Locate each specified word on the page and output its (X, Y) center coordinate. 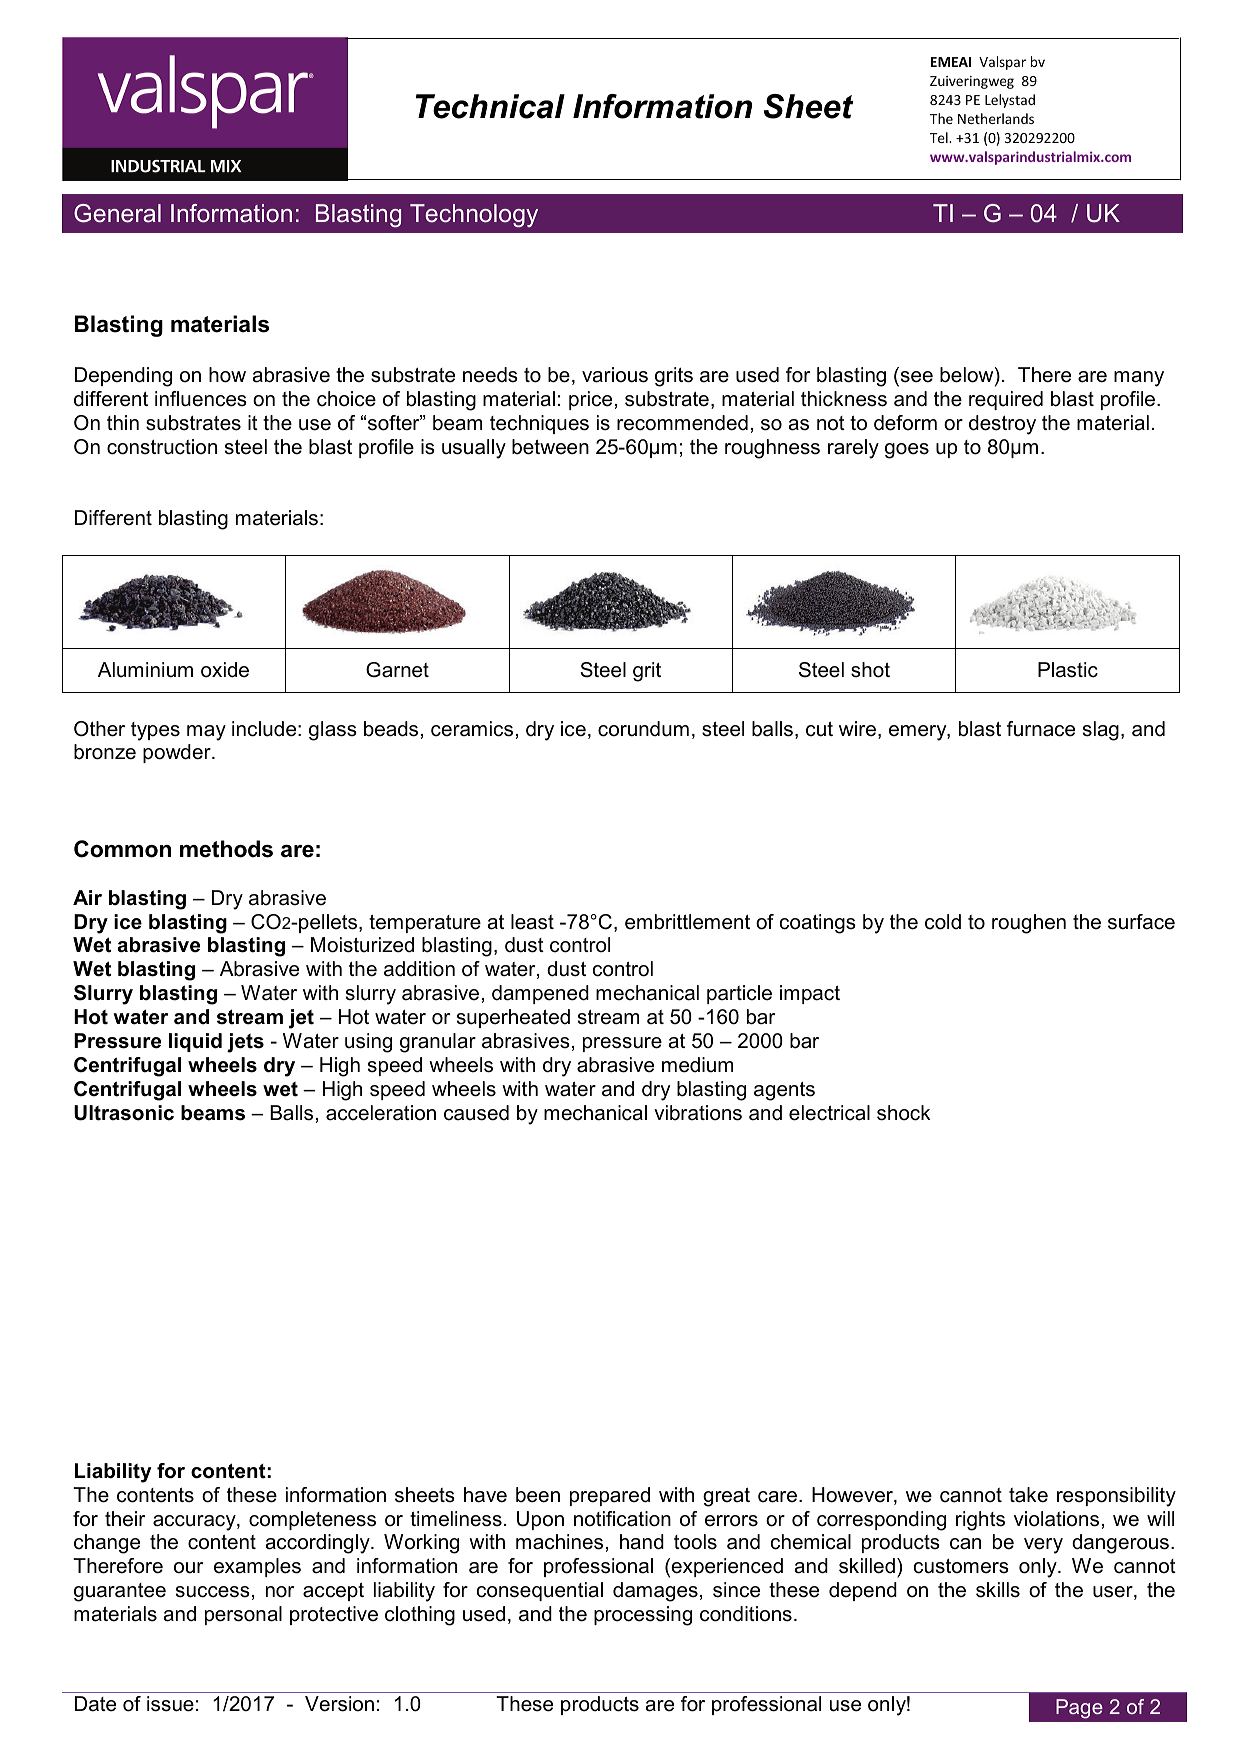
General (117, 213)
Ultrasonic (124, 1113)
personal (243, 1615)
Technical (490, 106)
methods (226, 849)
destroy (1002, 425)
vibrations (698, 1113)
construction (162, 447)
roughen (1029, 924)
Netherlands (996, 118)
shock (903, 1113)
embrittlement (687, 922)
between (550, 447)
